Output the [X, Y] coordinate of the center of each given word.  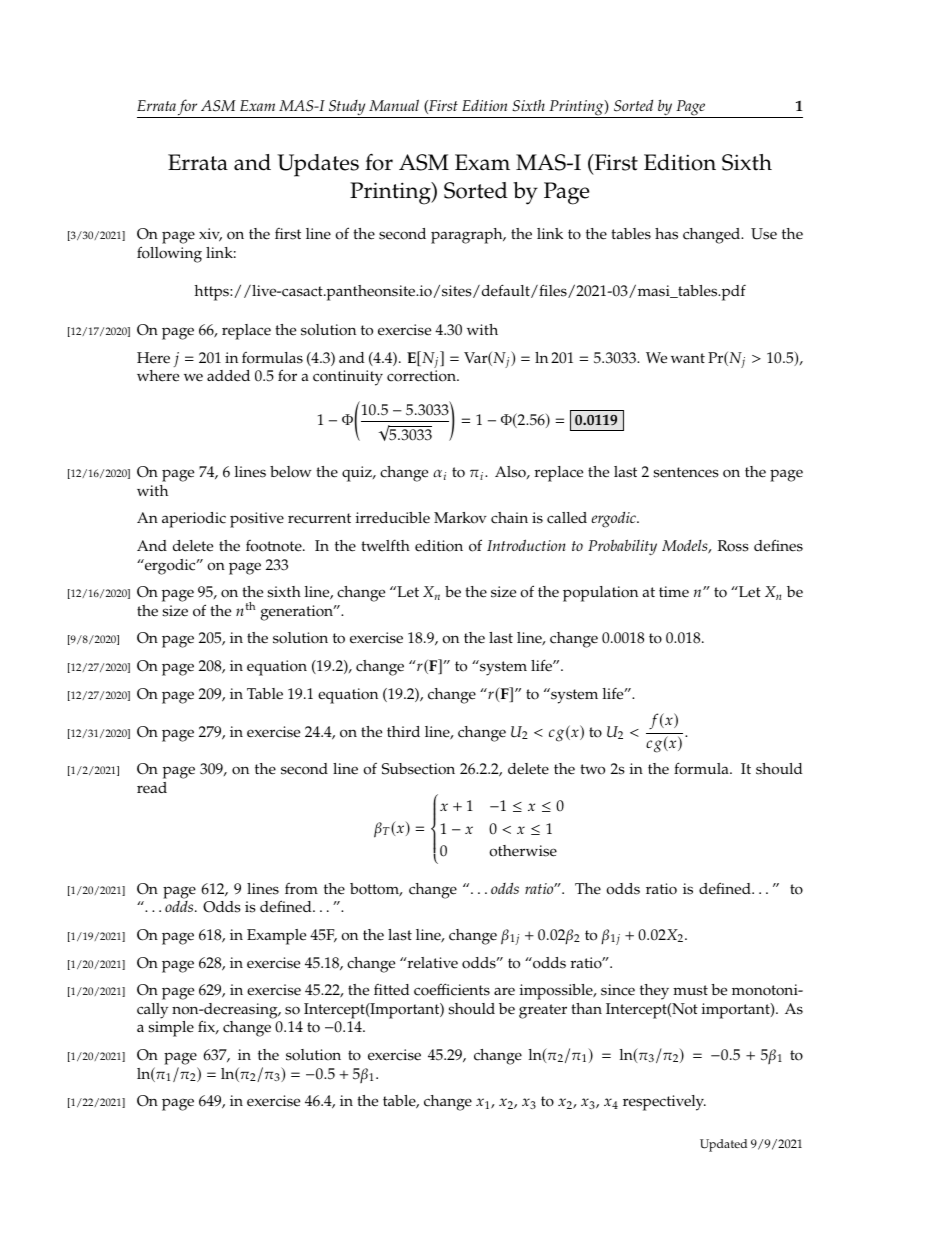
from [301, 889]
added [228, 376]
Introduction [526, 545]
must [690, 990]
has [666, 234]
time [674, 592]
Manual [394, 105]
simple [171, 1029]
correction [422, 376]
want [688, 358]
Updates [318, 165]
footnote [275, 546]
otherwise [523, 851]
